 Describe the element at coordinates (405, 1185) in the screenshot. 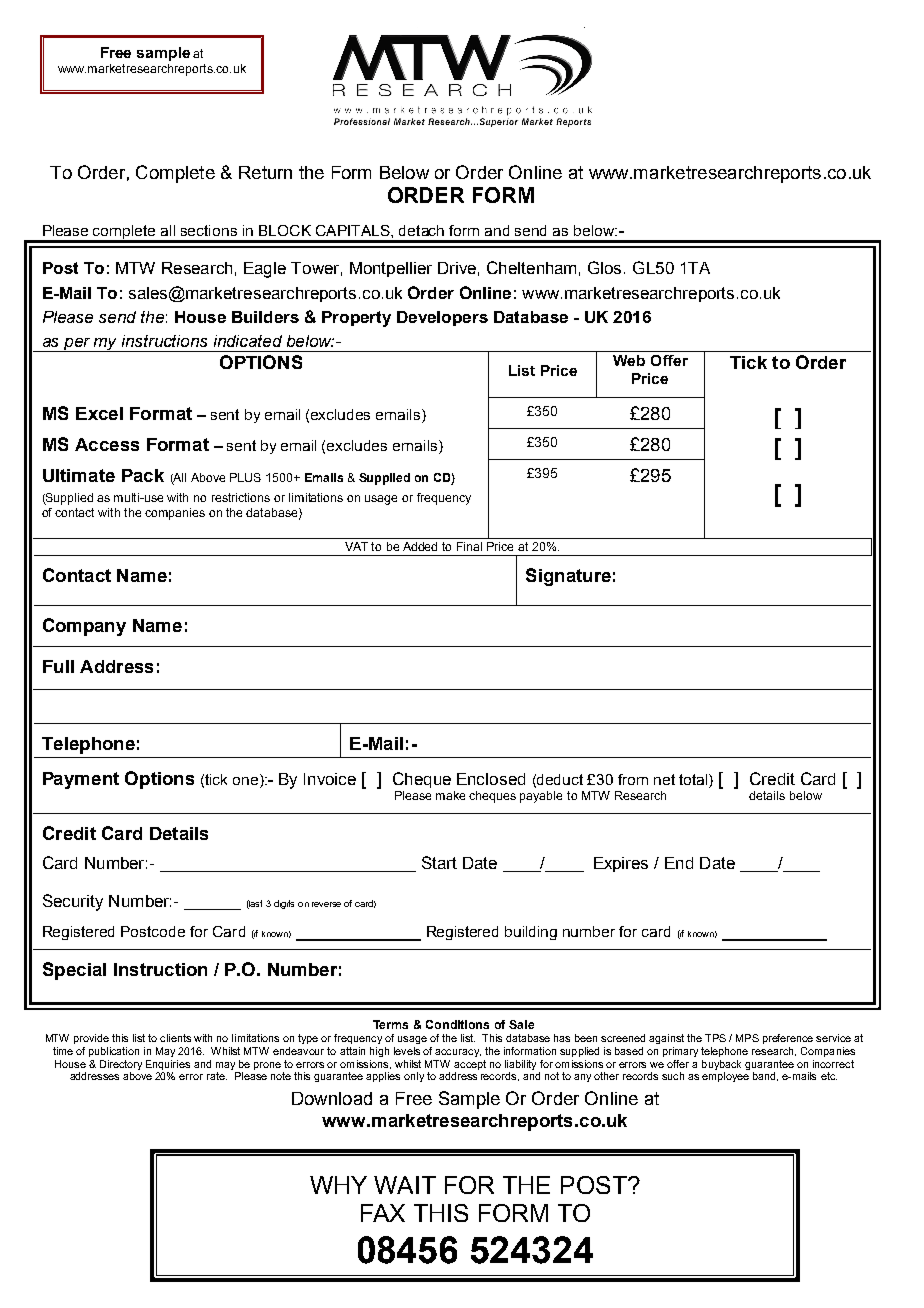

I see `WAIT` at that location.
